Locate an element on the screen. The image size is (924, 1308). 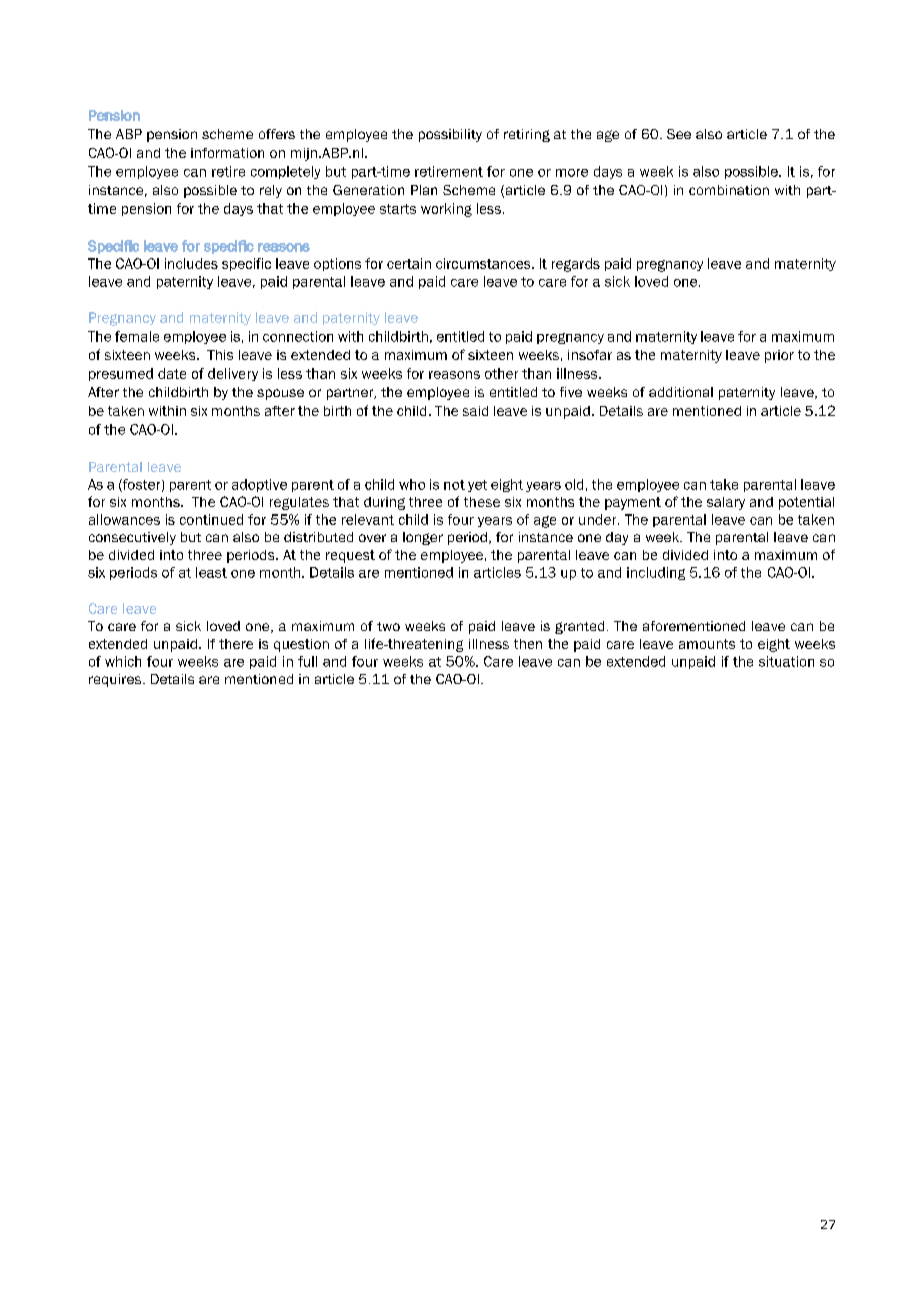
includes is located at coordinates (191, 263).
